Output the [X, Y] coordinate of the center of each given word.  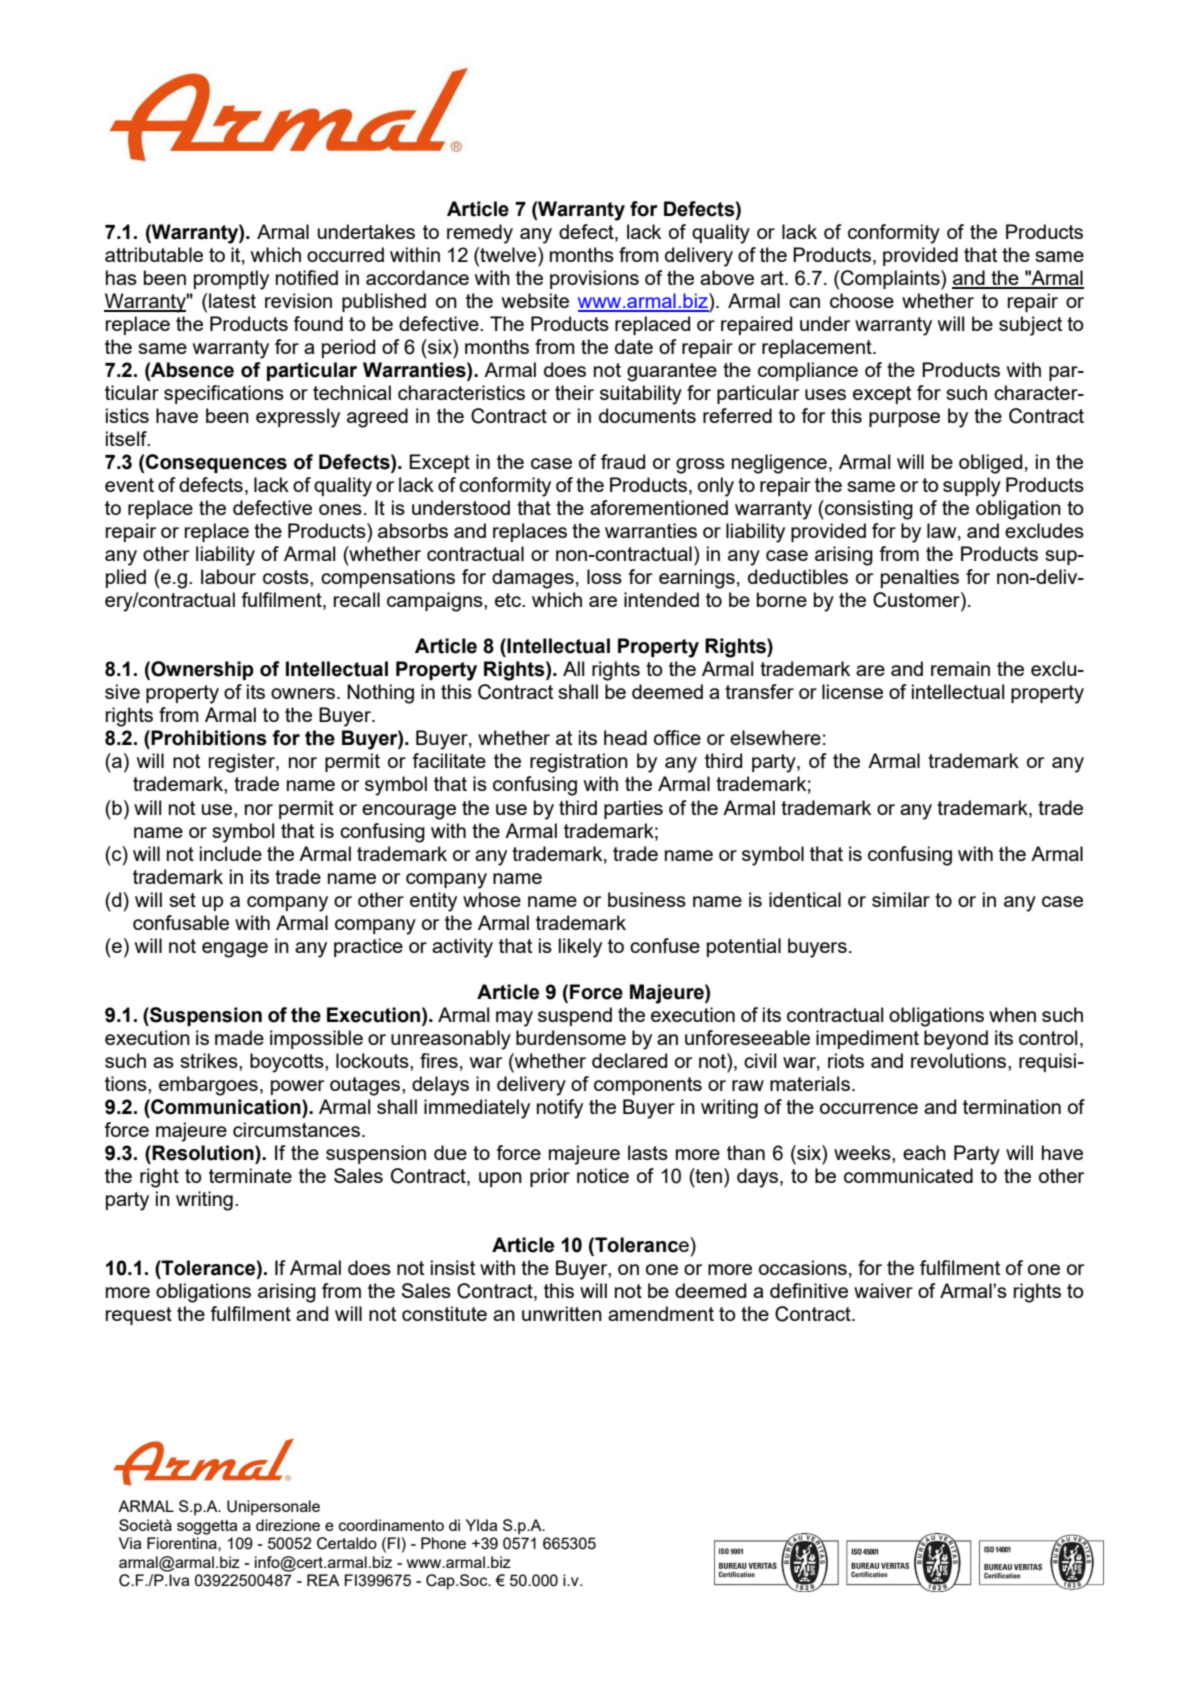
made [239, 1037]
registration [579, 763]
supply [972, 487]
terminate [250, 1175]
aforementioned [659, 507]
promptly [231, 280]
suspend [575, 1016]
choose [862, 300]
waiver [883, 1290]
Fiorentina [183, 1543]
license [852, 691]
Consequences [215, 463]
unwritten [562, 1313]
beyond [956, 1040]
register [243, 763]
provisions [594, 279]
